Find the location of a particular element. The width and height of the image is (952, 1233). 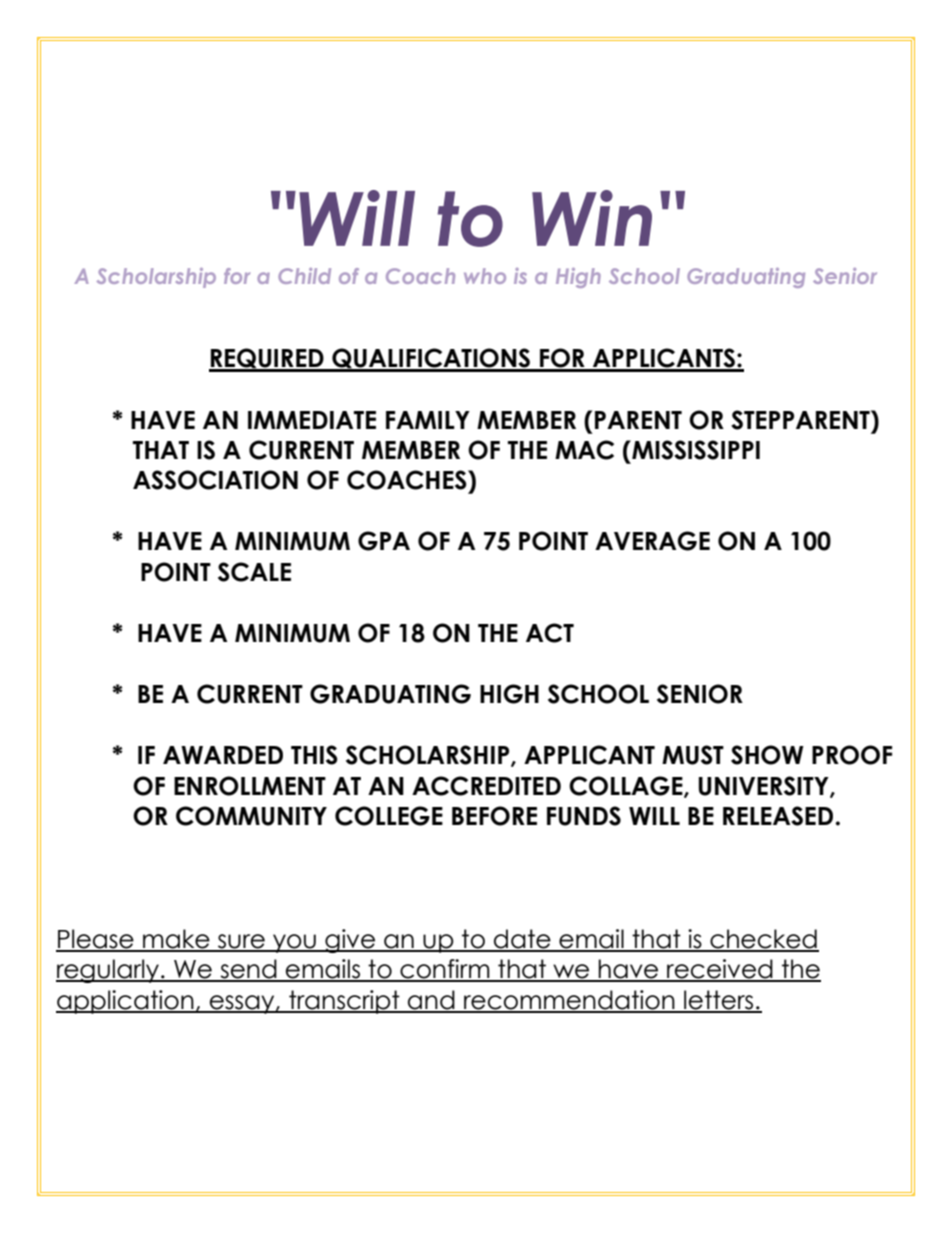

send is located at coordinates (248, 970).
